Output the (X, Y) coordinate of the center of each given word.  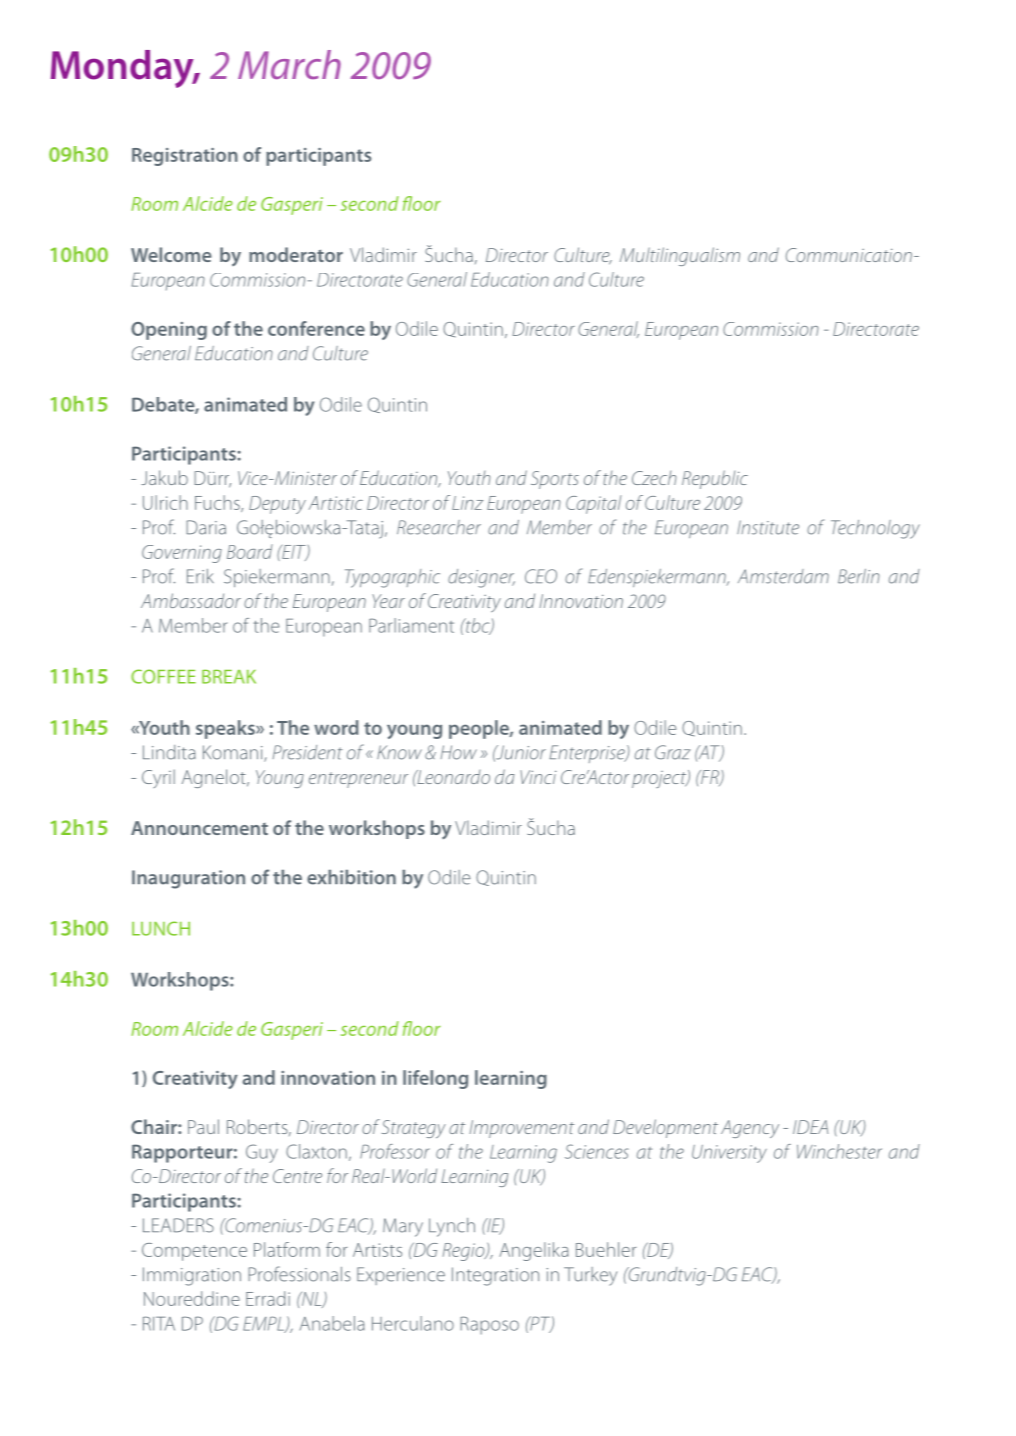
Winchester (839, 1151)
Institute (768, 527)
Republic (715, 479)
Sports (555, 480)
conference (316, 328)
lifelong (435, 1079)
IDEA (810, 1127)
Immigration (192, 1276)
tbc (478, 626)
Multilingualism (680, 256)
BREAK (229, 676)
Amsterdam (783, 576)
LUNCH (161, 928)
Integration (495, 1276)
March (289, 64)
